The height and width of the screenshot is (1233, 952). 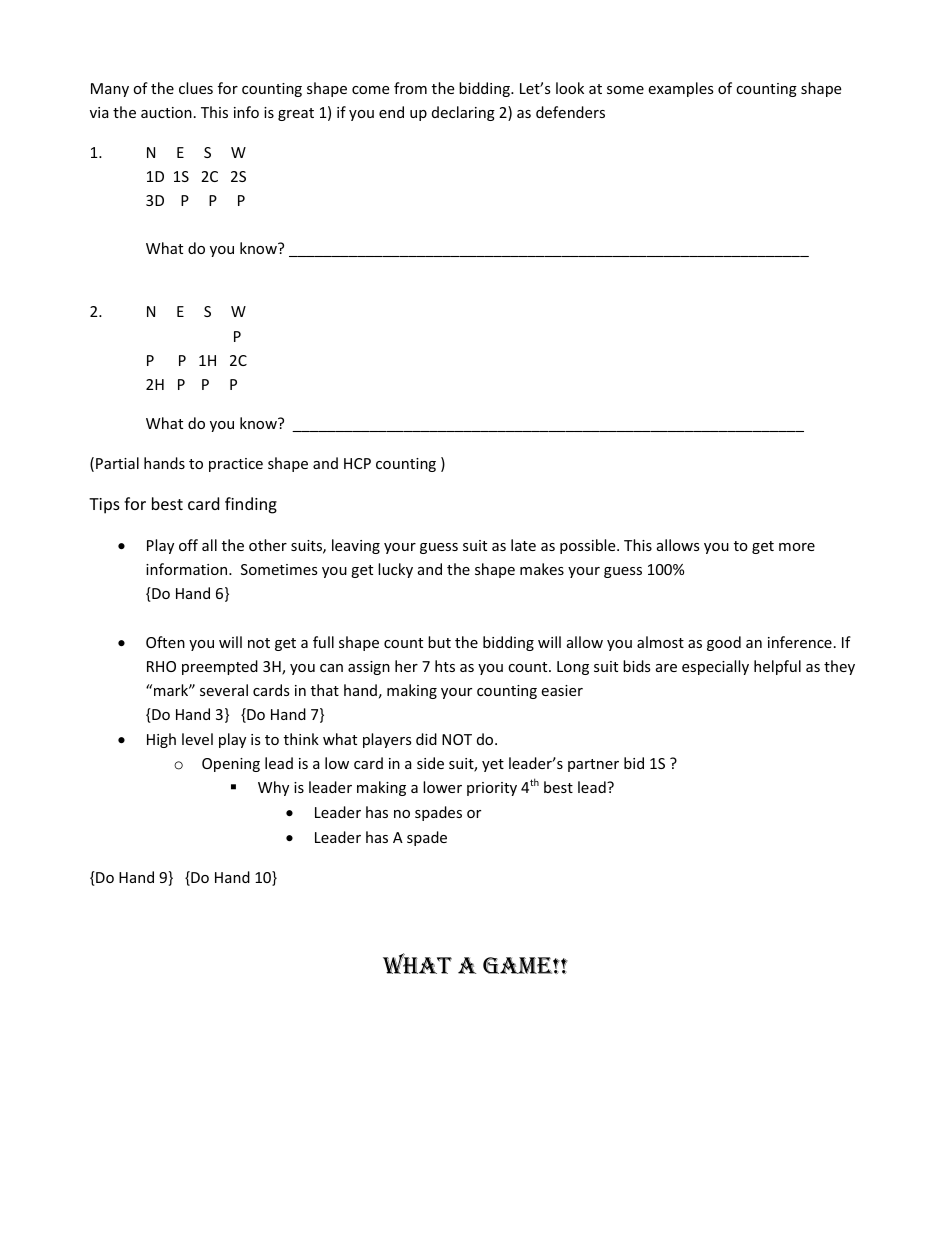 What do you see at coordinates (165, 642) in the screenshot?
I see `Often` at bounding box center [165, 642].
